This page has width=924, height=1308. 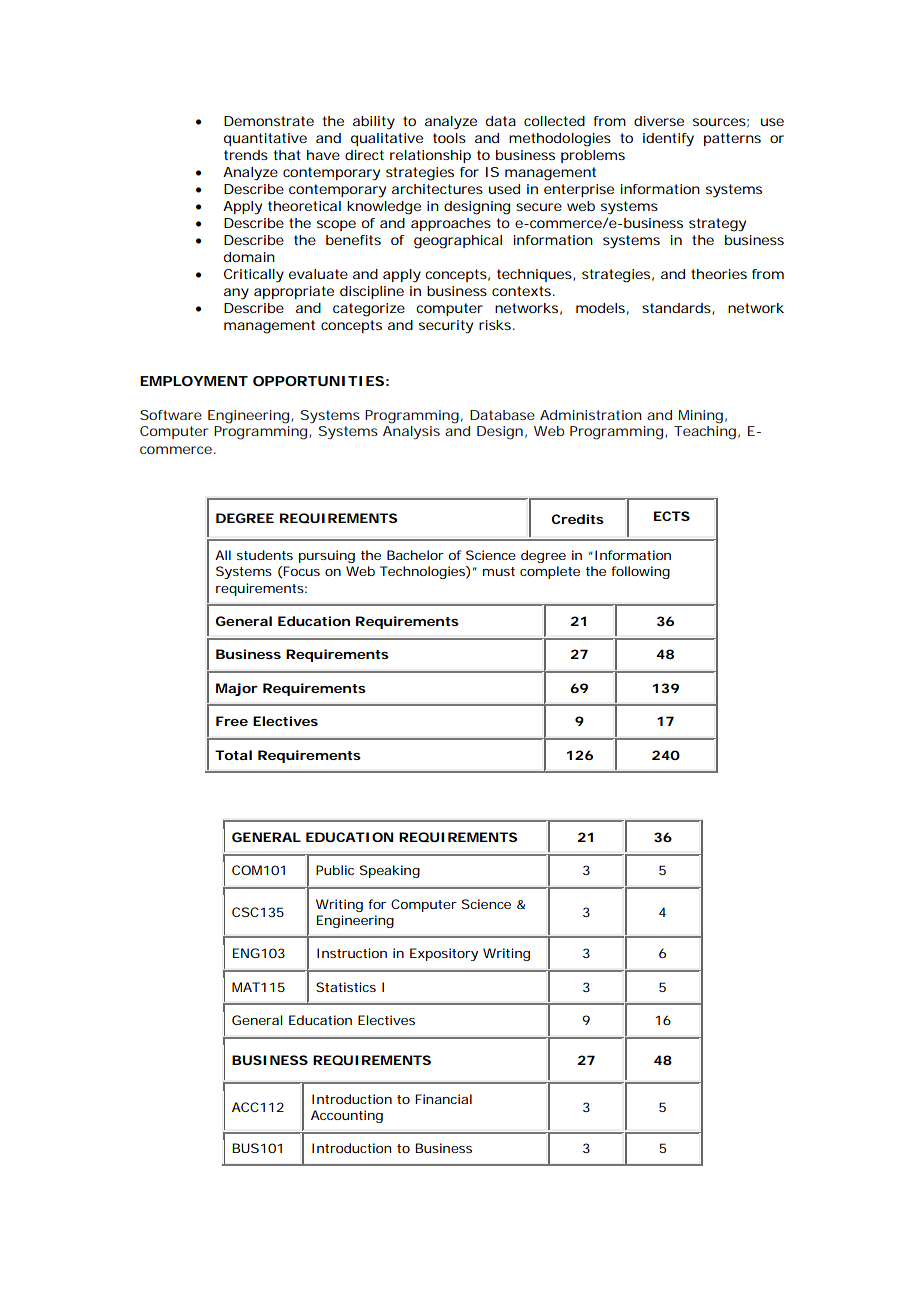 I want to click on students, so click(x=265, y=555).
